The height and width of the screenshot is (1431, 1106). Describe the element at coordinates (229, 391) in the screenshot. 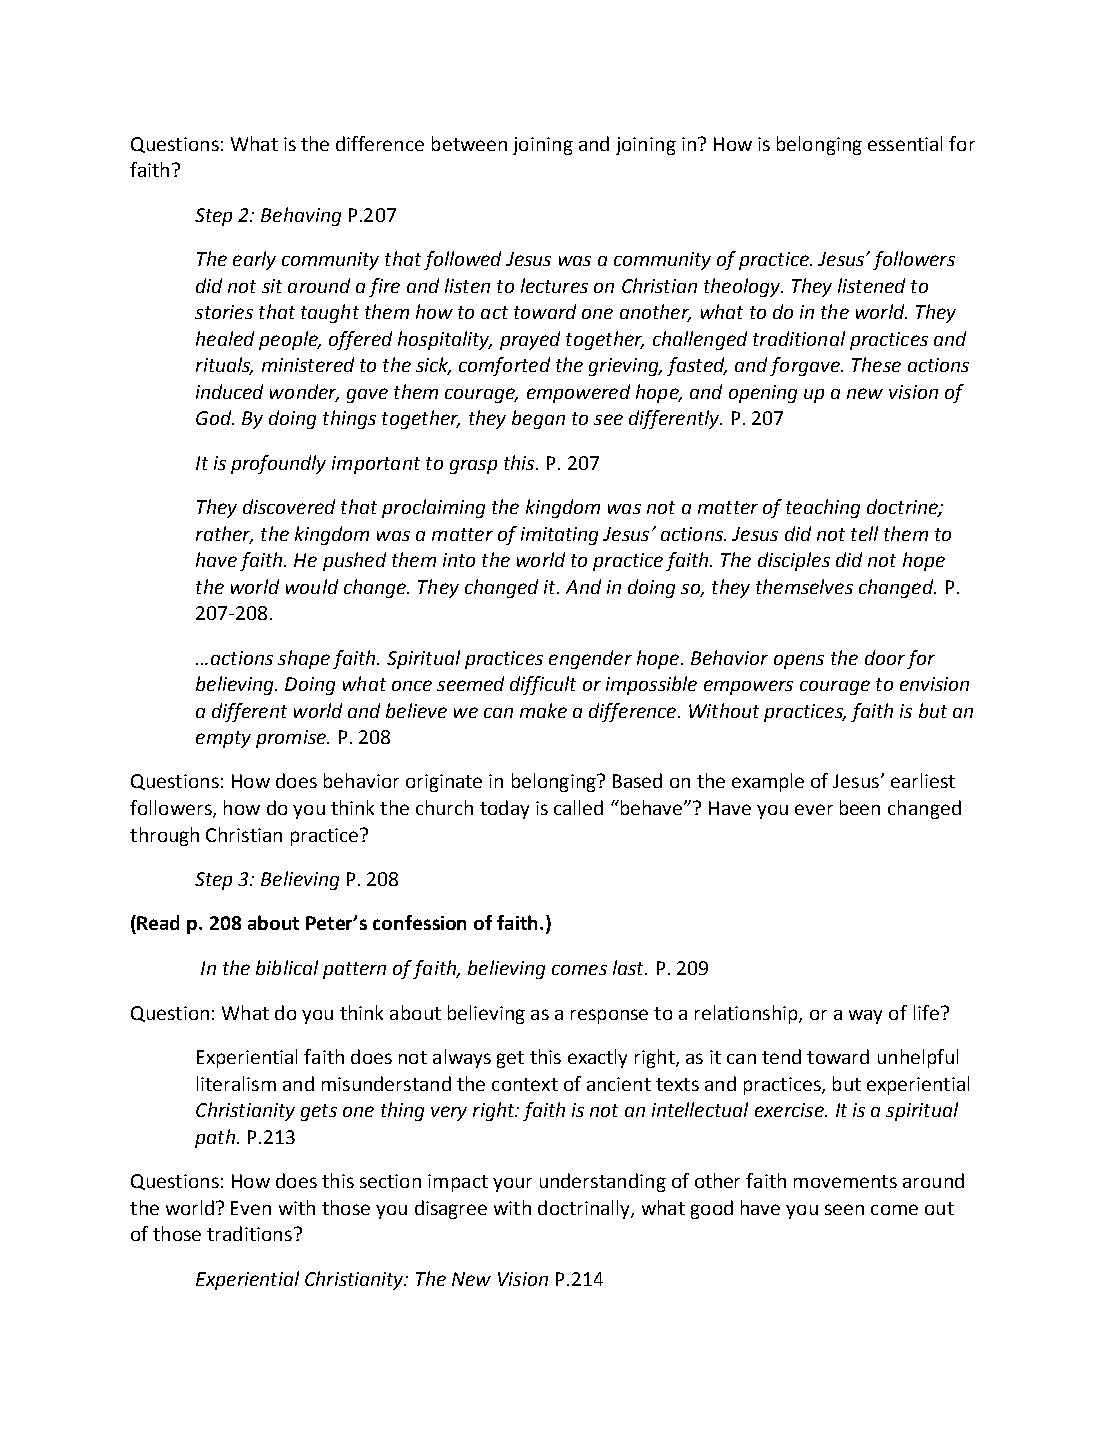

I see `induced` at that location.
